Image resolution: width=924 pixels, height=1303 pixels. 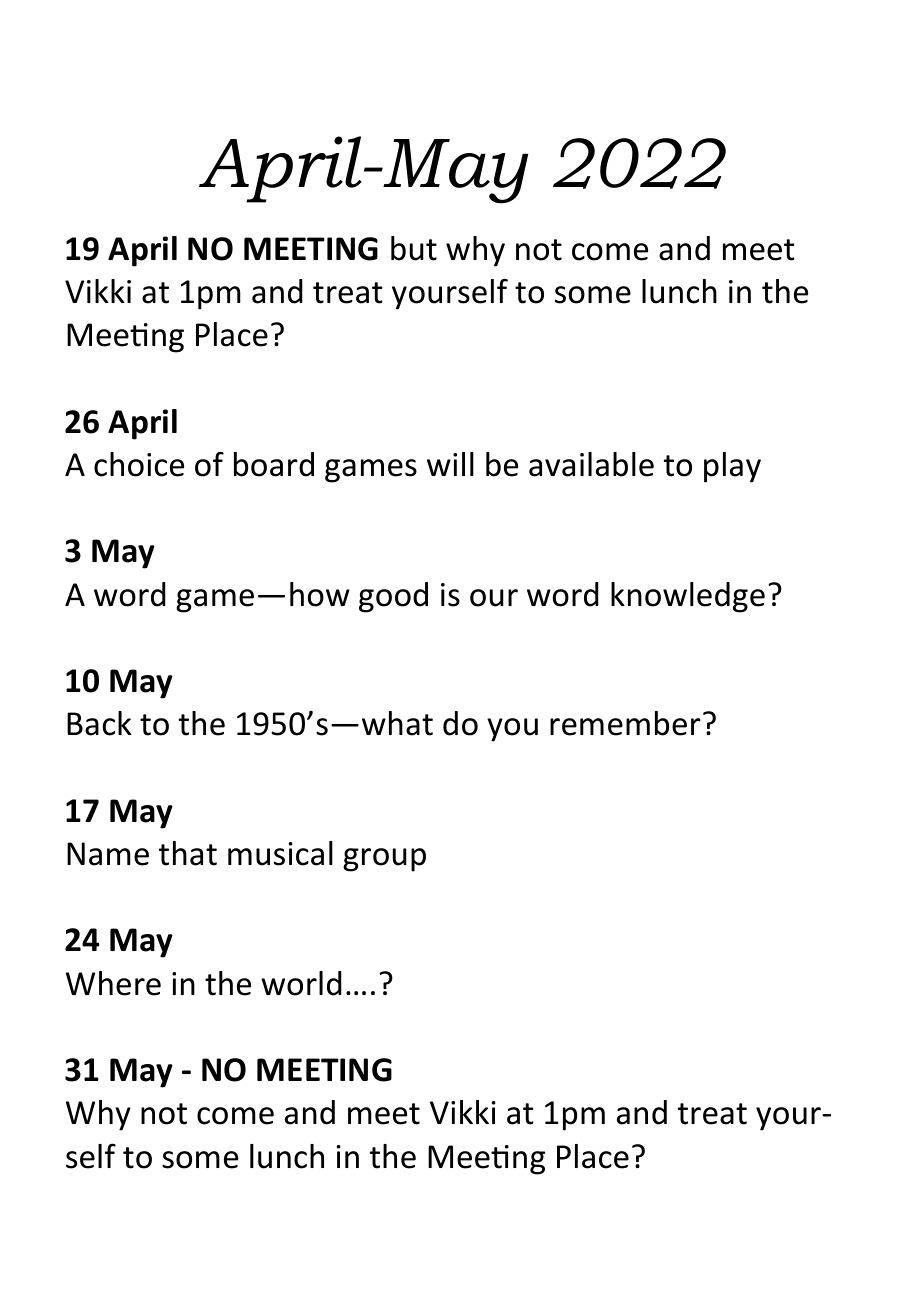 I want to click on play, so click(x=732, y=467).
